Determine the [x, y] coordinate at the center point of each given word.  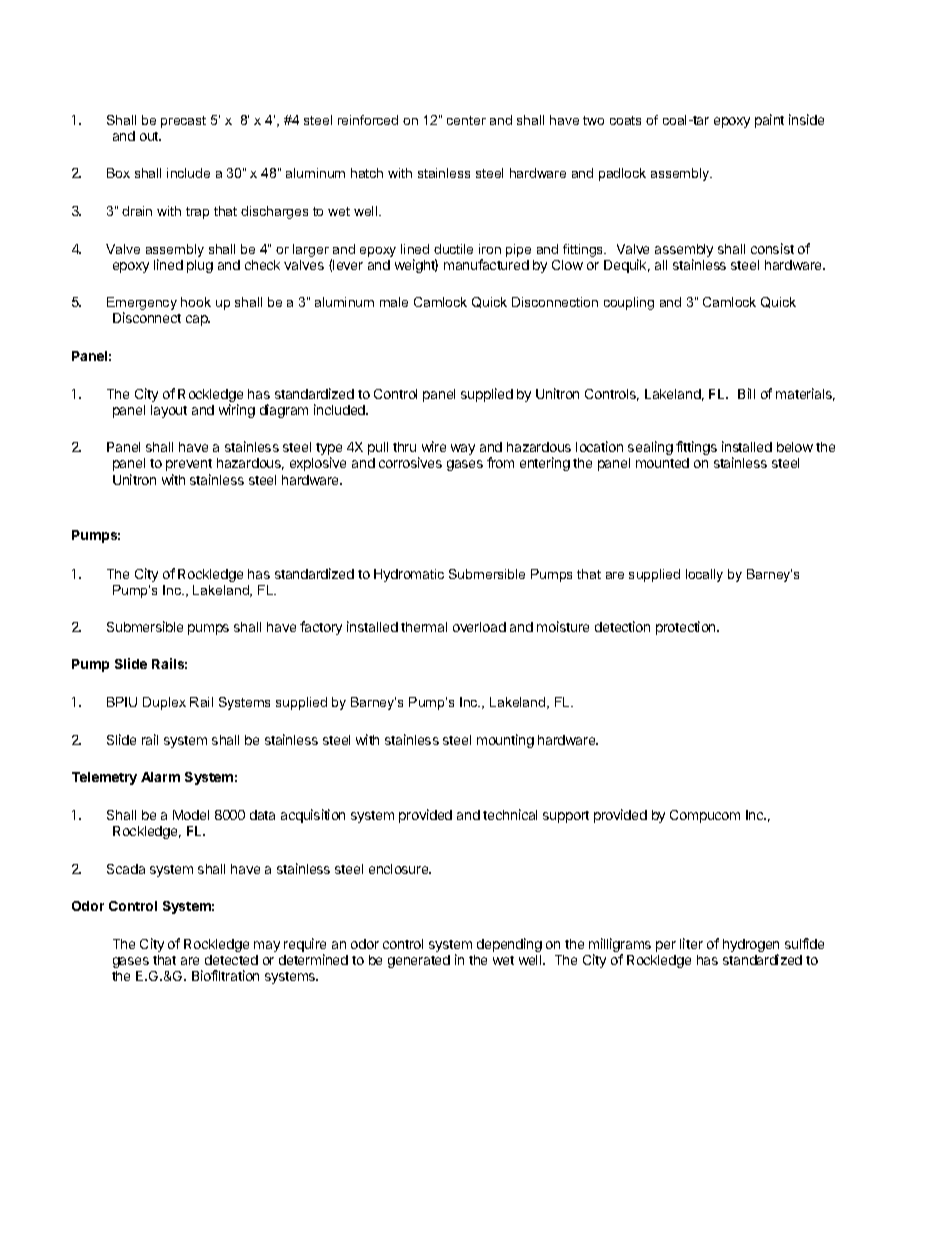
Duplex [164, 703]
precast [183, 122]
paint [769, 121]
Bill [746, 393]
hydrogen [751, 947]
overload [479, 627]
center [466, 120]
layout [169, 411]
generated [419, 961]
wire [434, 446]
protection [687, 628]
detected [231, 960]
